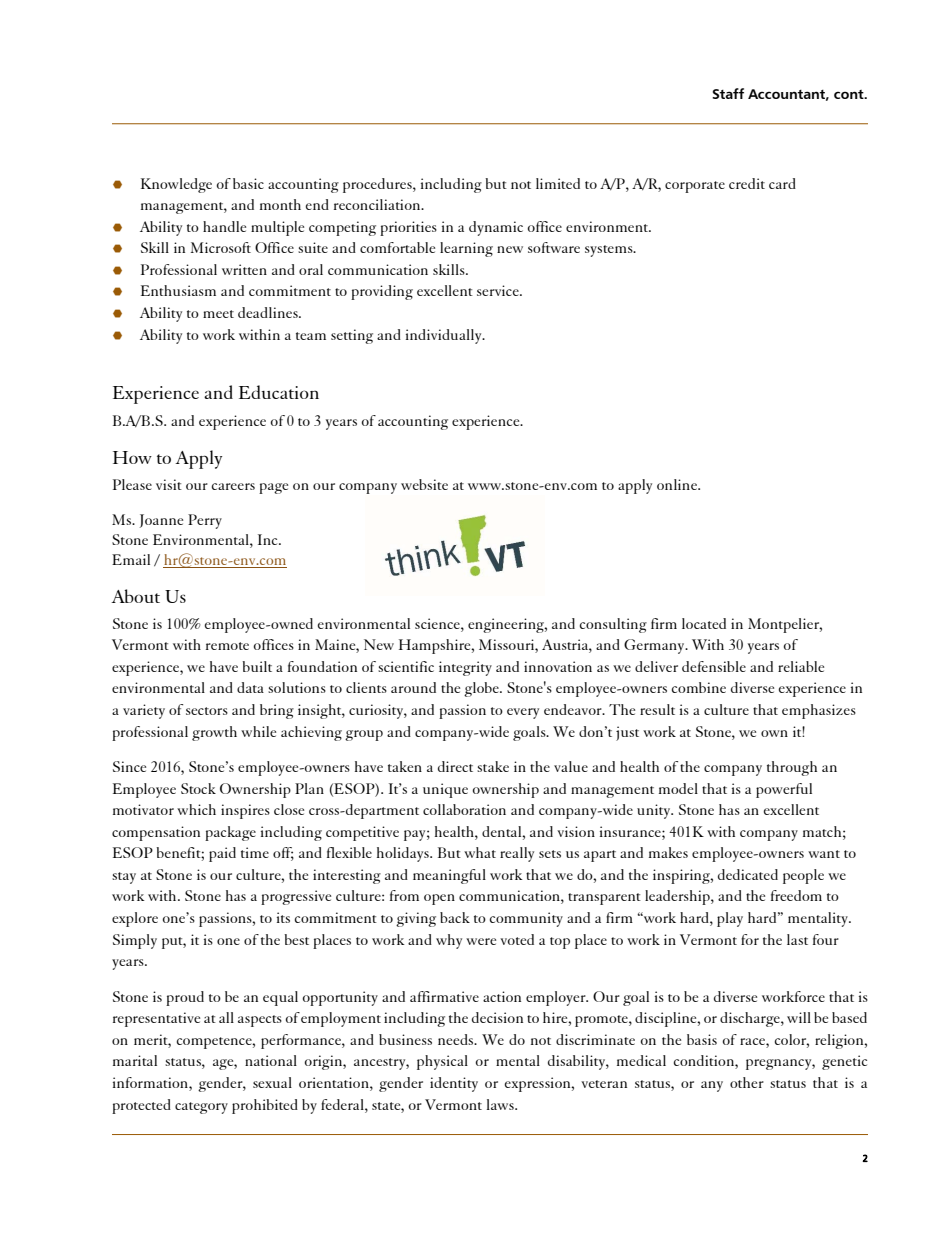  What do you see at coordinates (558, 183) in the screenshot?
I see `limited` at bounding box center [558, 183].
